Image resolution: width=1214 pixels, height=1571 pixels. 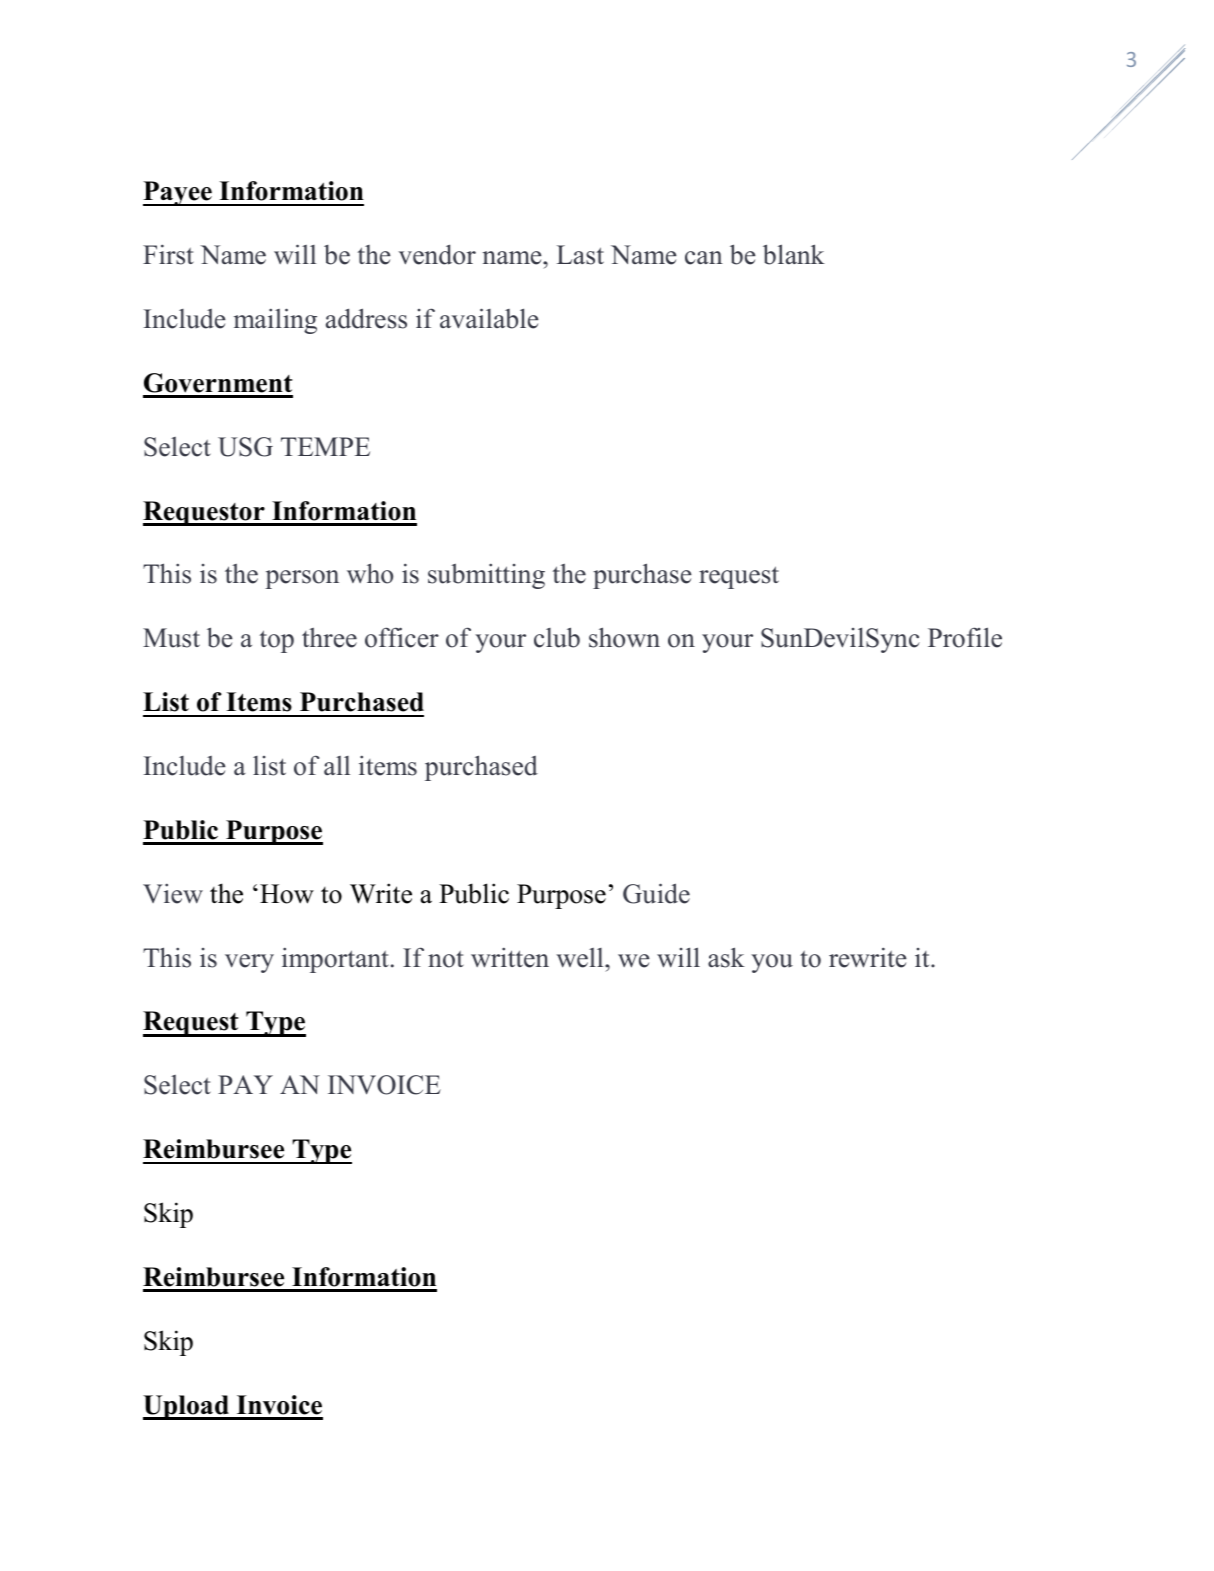 I want to click on important, so click(x=335, y=960).
